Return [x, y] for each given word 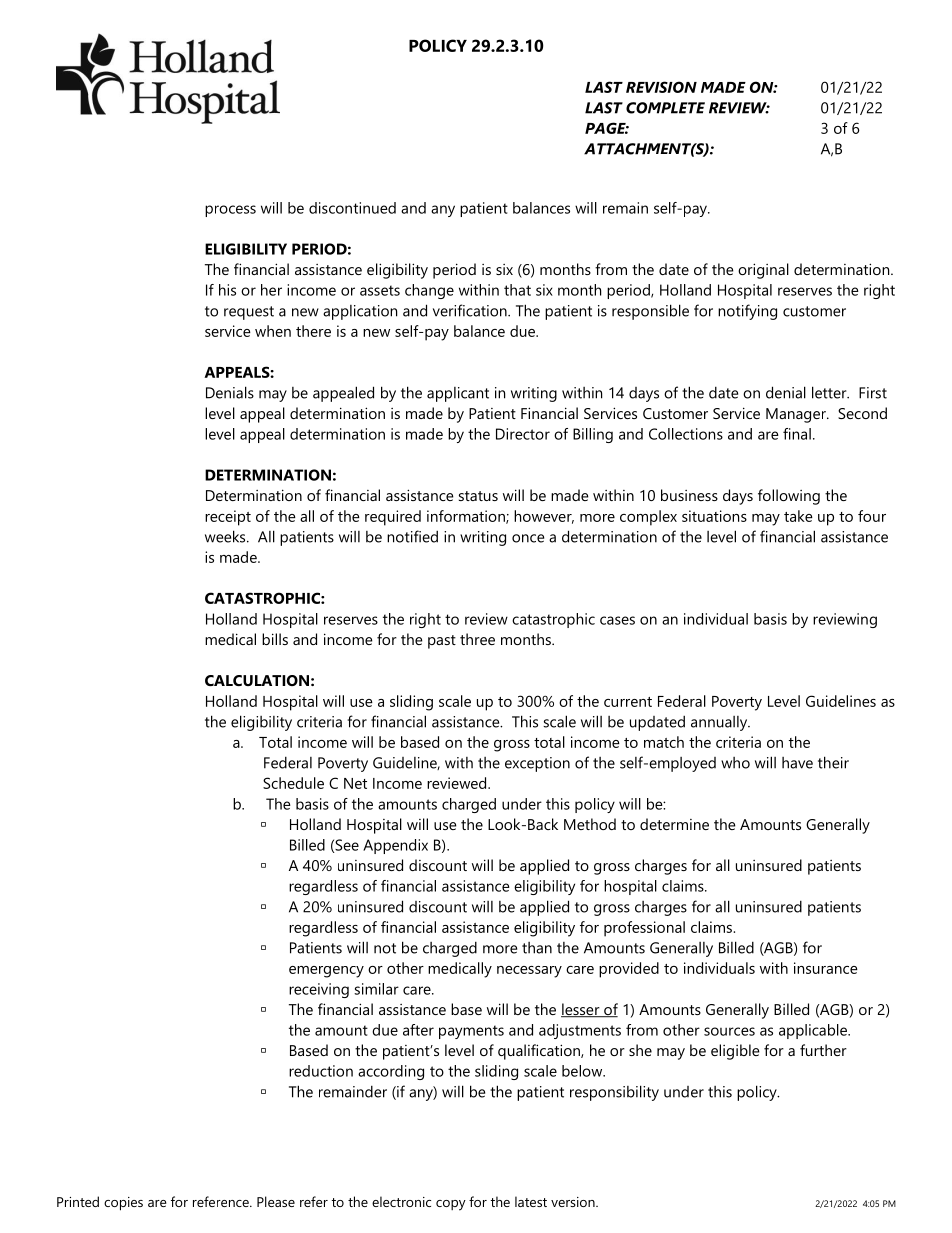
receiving [319, 990]
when [273, 331]
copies [123, 1204]
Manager [797, 415]
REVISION [661, 87]
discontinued [352, 208]
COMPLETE [665, 108]
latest [531, 1201]
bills [275, 639]
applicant [458, 394]
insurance [826, 968]
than [537, 948]
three [477, 639]
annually [720, 723]
